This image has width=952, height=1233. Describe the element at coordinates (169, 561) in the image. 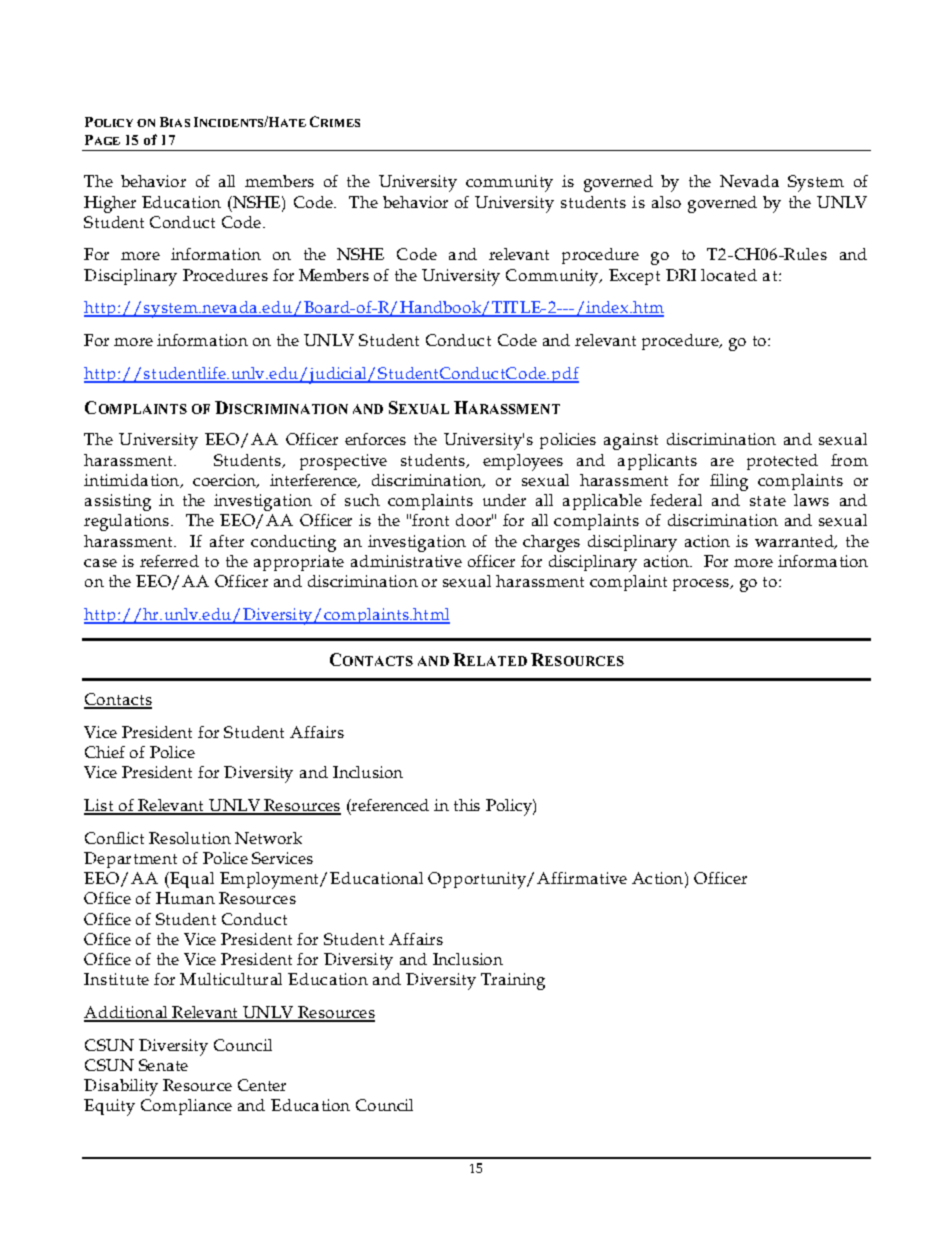

I see `referred` at that location.
